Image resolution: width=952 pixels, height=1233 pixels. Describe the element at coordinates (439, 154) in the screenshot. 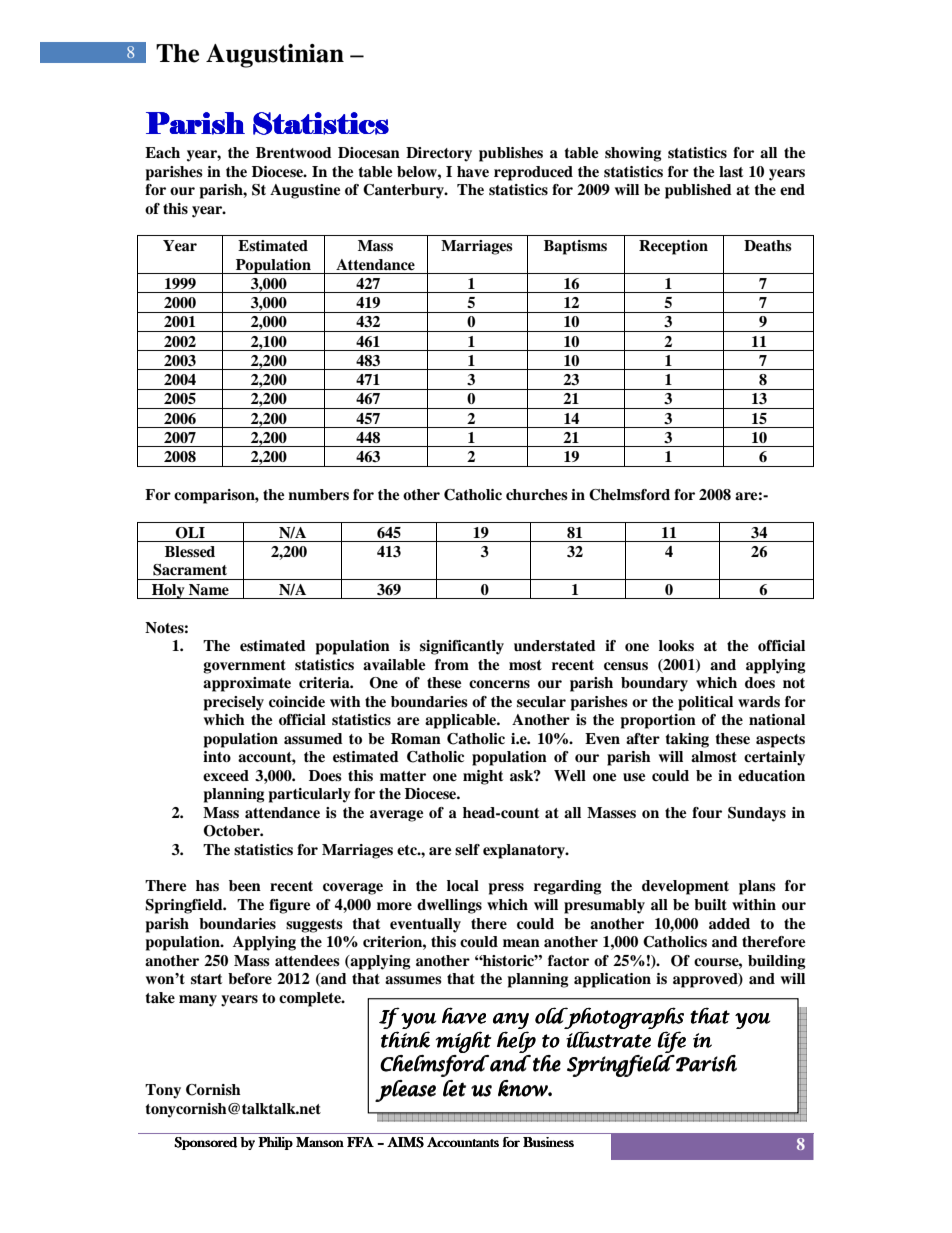

I see `Directory` at that location.
